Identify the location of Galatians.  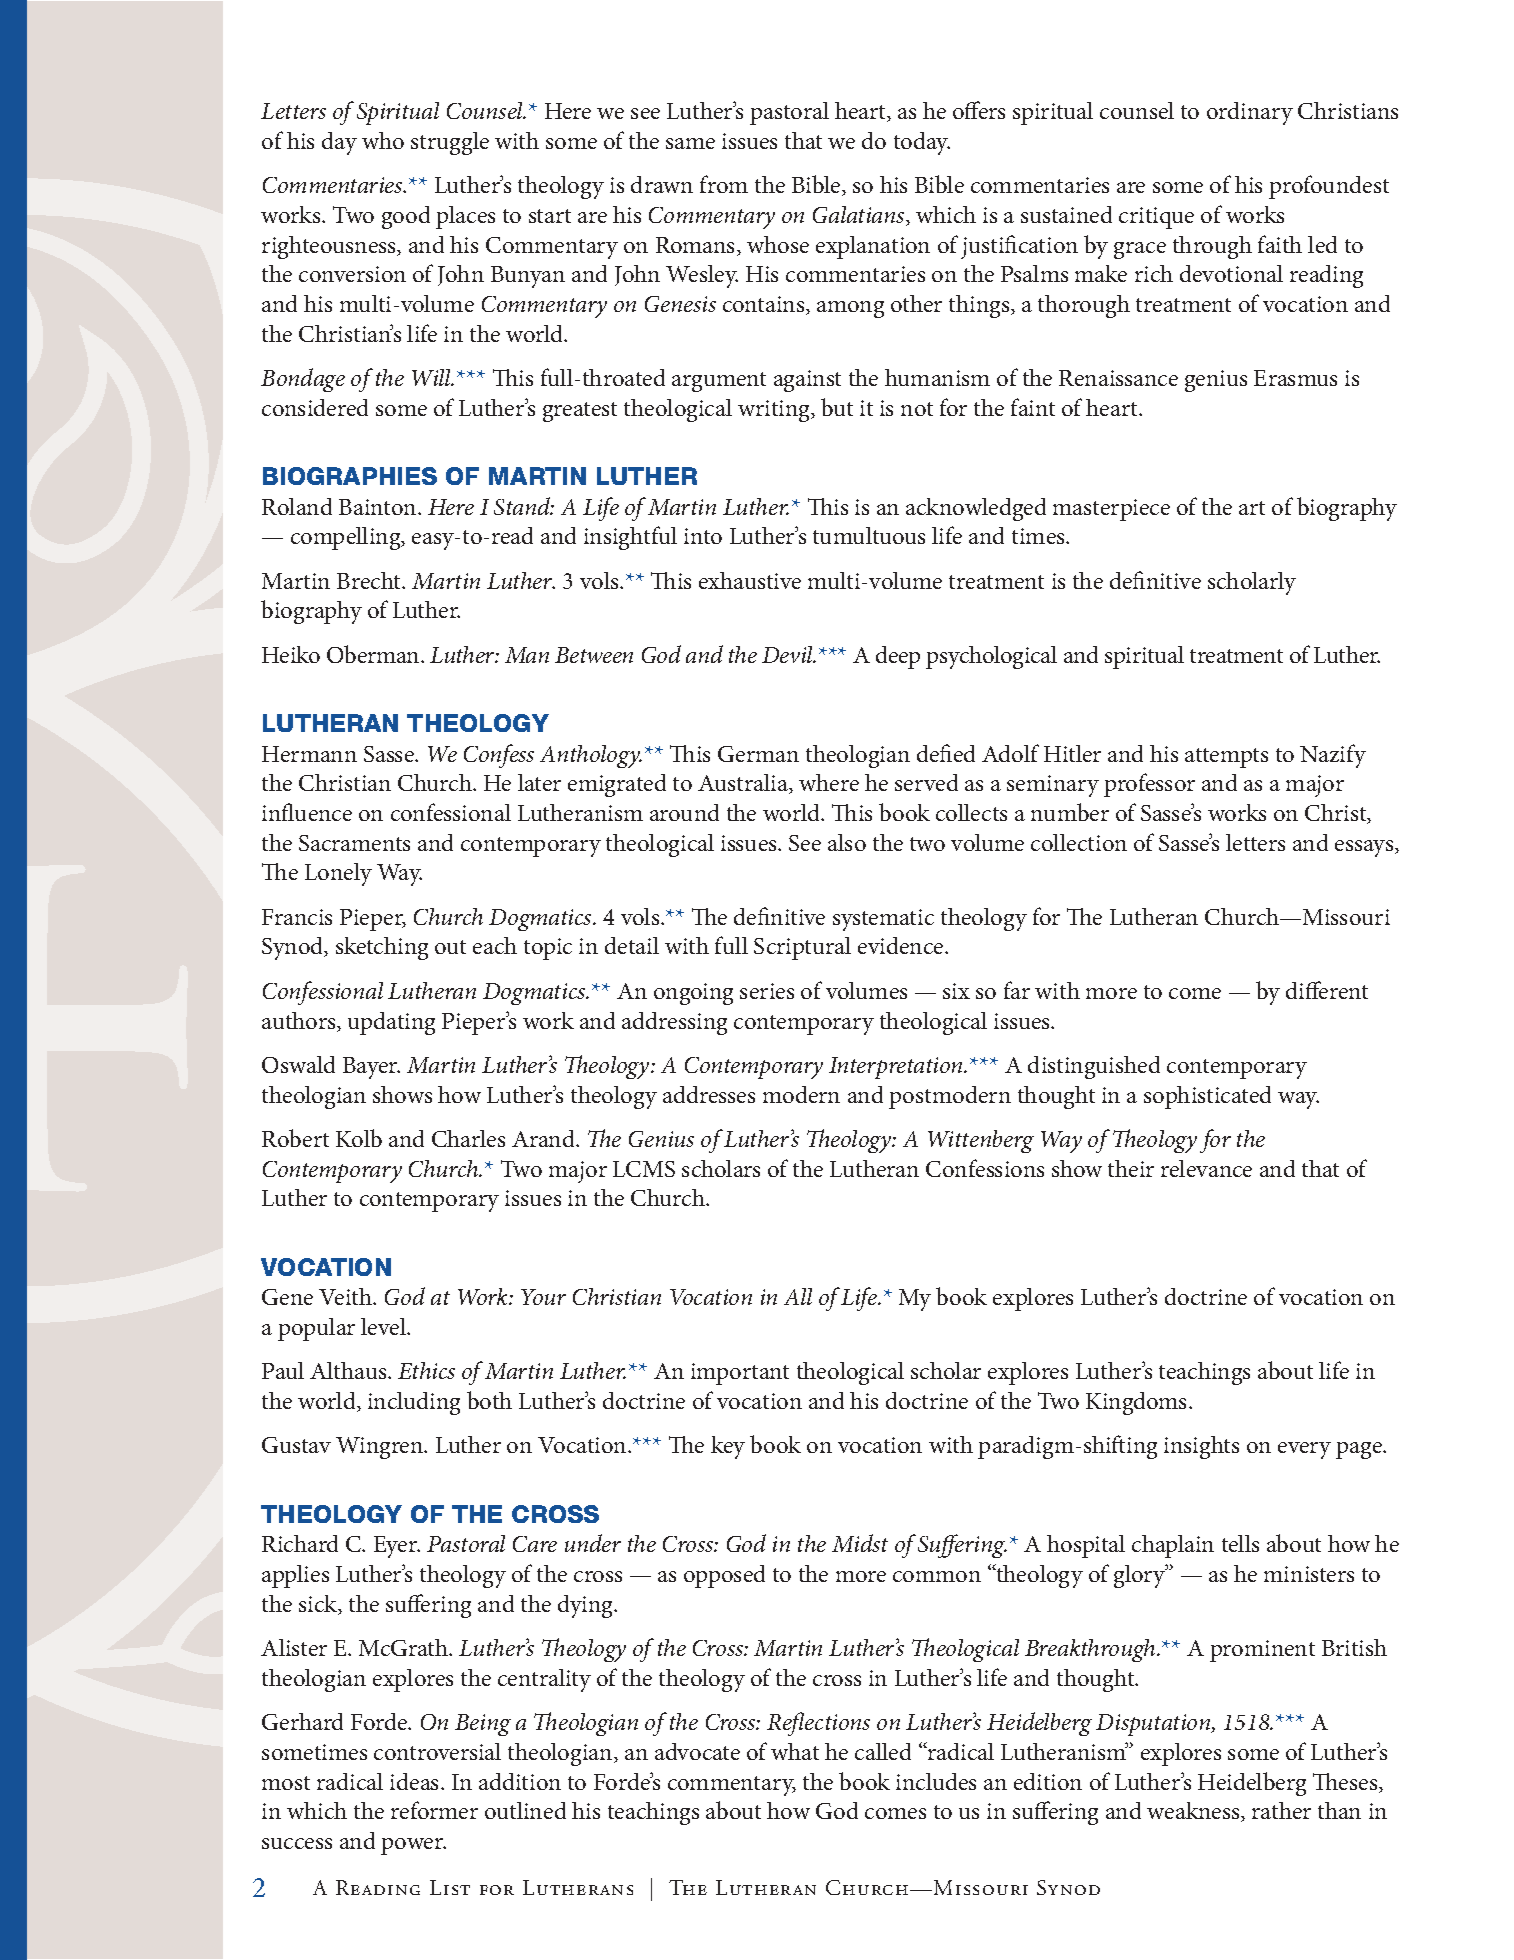
(860, 216).
